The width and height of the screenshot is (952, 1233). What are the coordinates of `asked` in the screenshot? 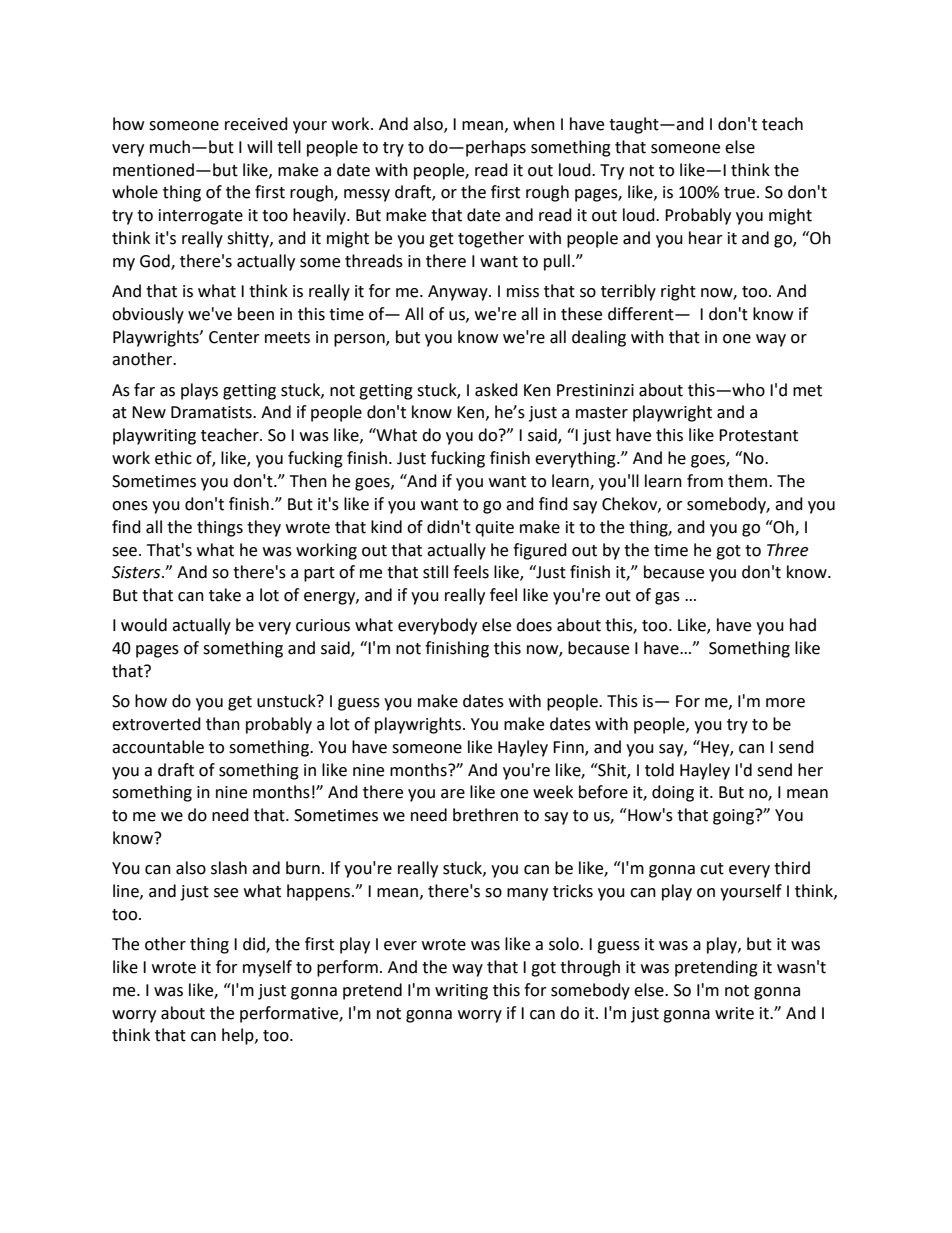 It's located at (496, 390).
